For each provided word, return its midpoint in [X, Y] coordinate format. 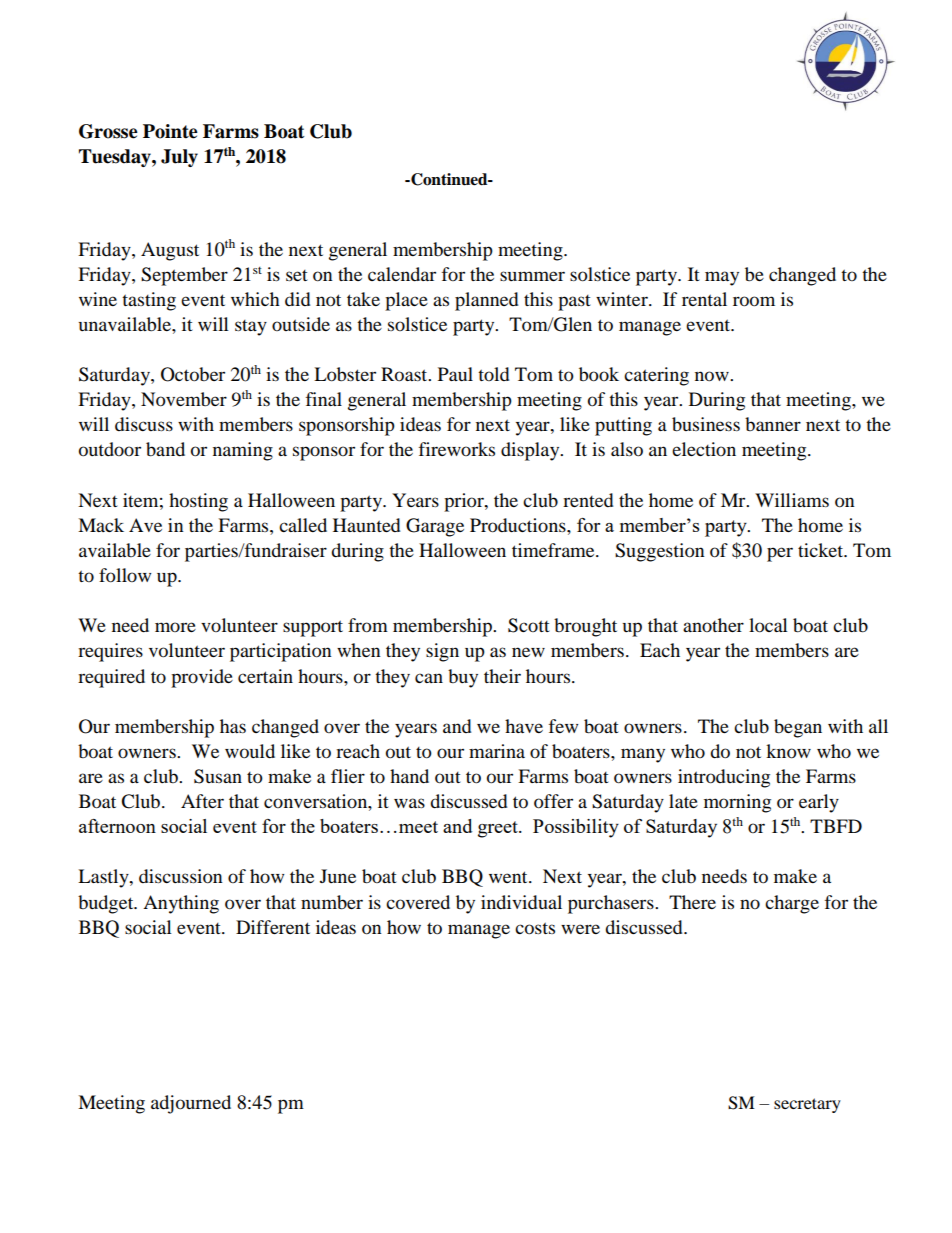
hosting [198, 502]
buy [463, 678]
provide [202, 678]
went [509, 877]
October [193, 374]
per [780, 554]
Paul [455, 374]
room [754, 301]
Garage [435, 527]
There [692, 902]
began [798, 728]
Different [273, 927]
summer [532, 276]
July [179, 158]
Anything [181, 904]
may [722, 278]
